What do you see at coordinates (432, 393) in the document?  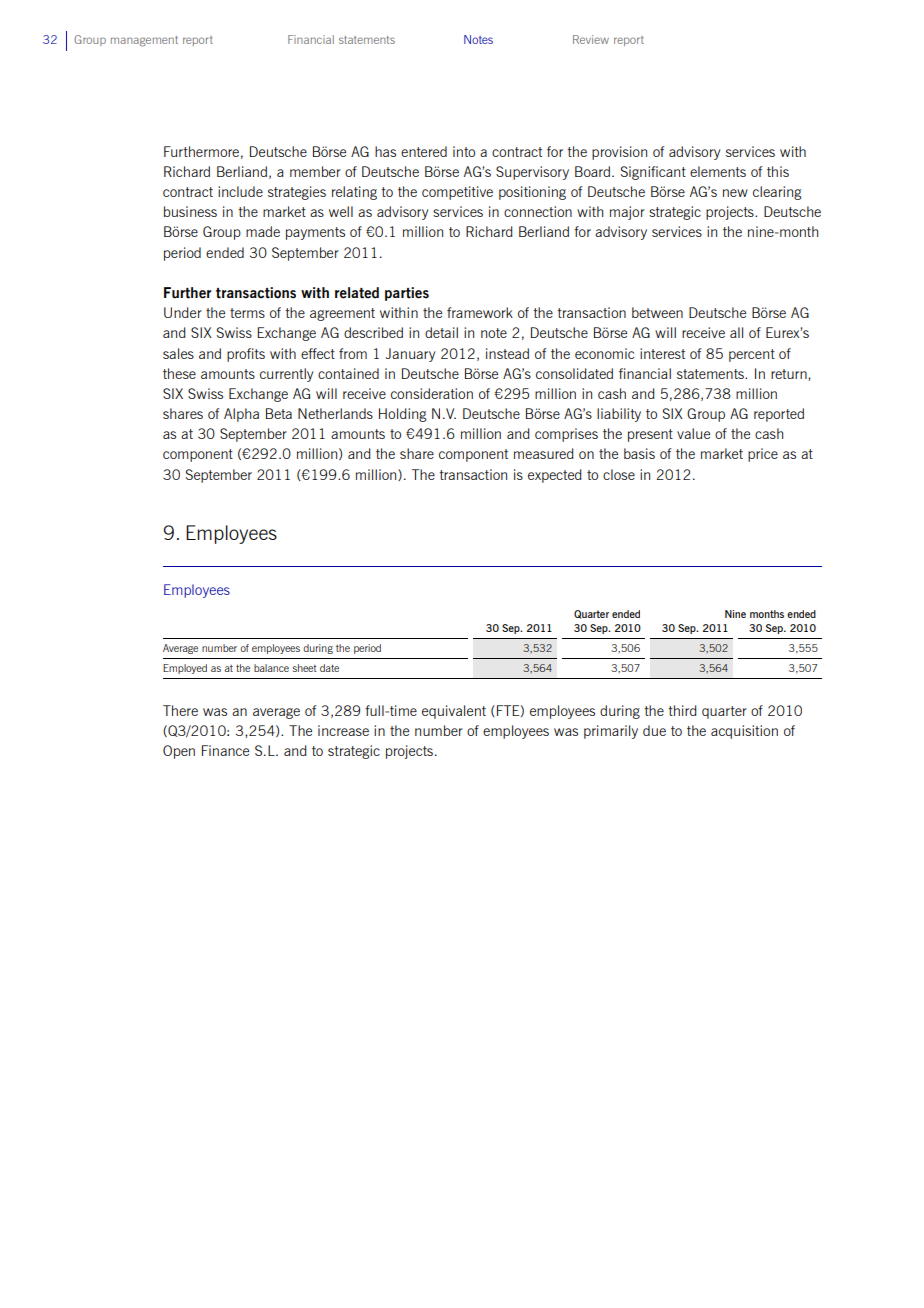 I see `consideration` at bounding box center [432, 393].
